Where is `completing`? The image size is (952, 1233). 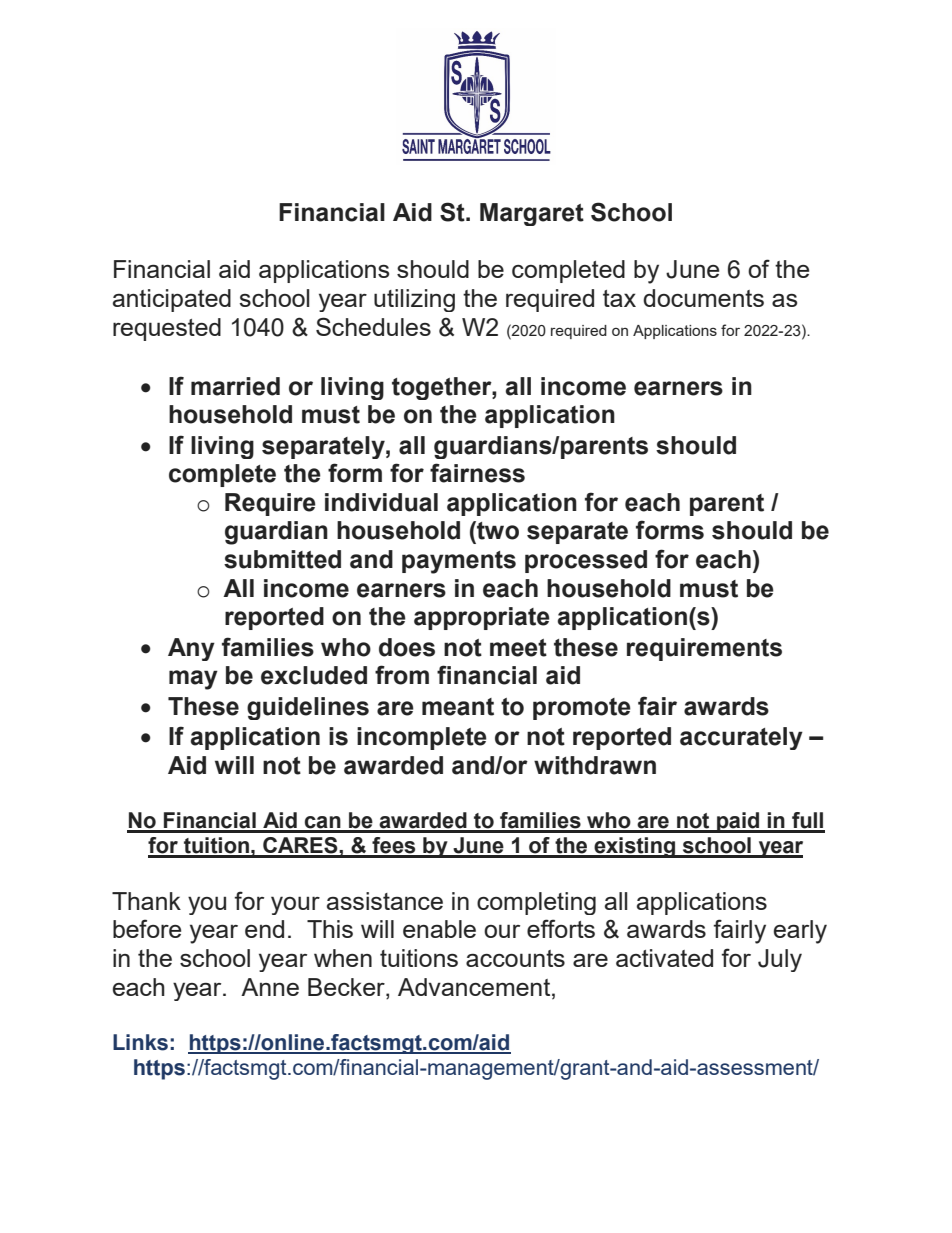 completing is located at coordinates (536, 903).
